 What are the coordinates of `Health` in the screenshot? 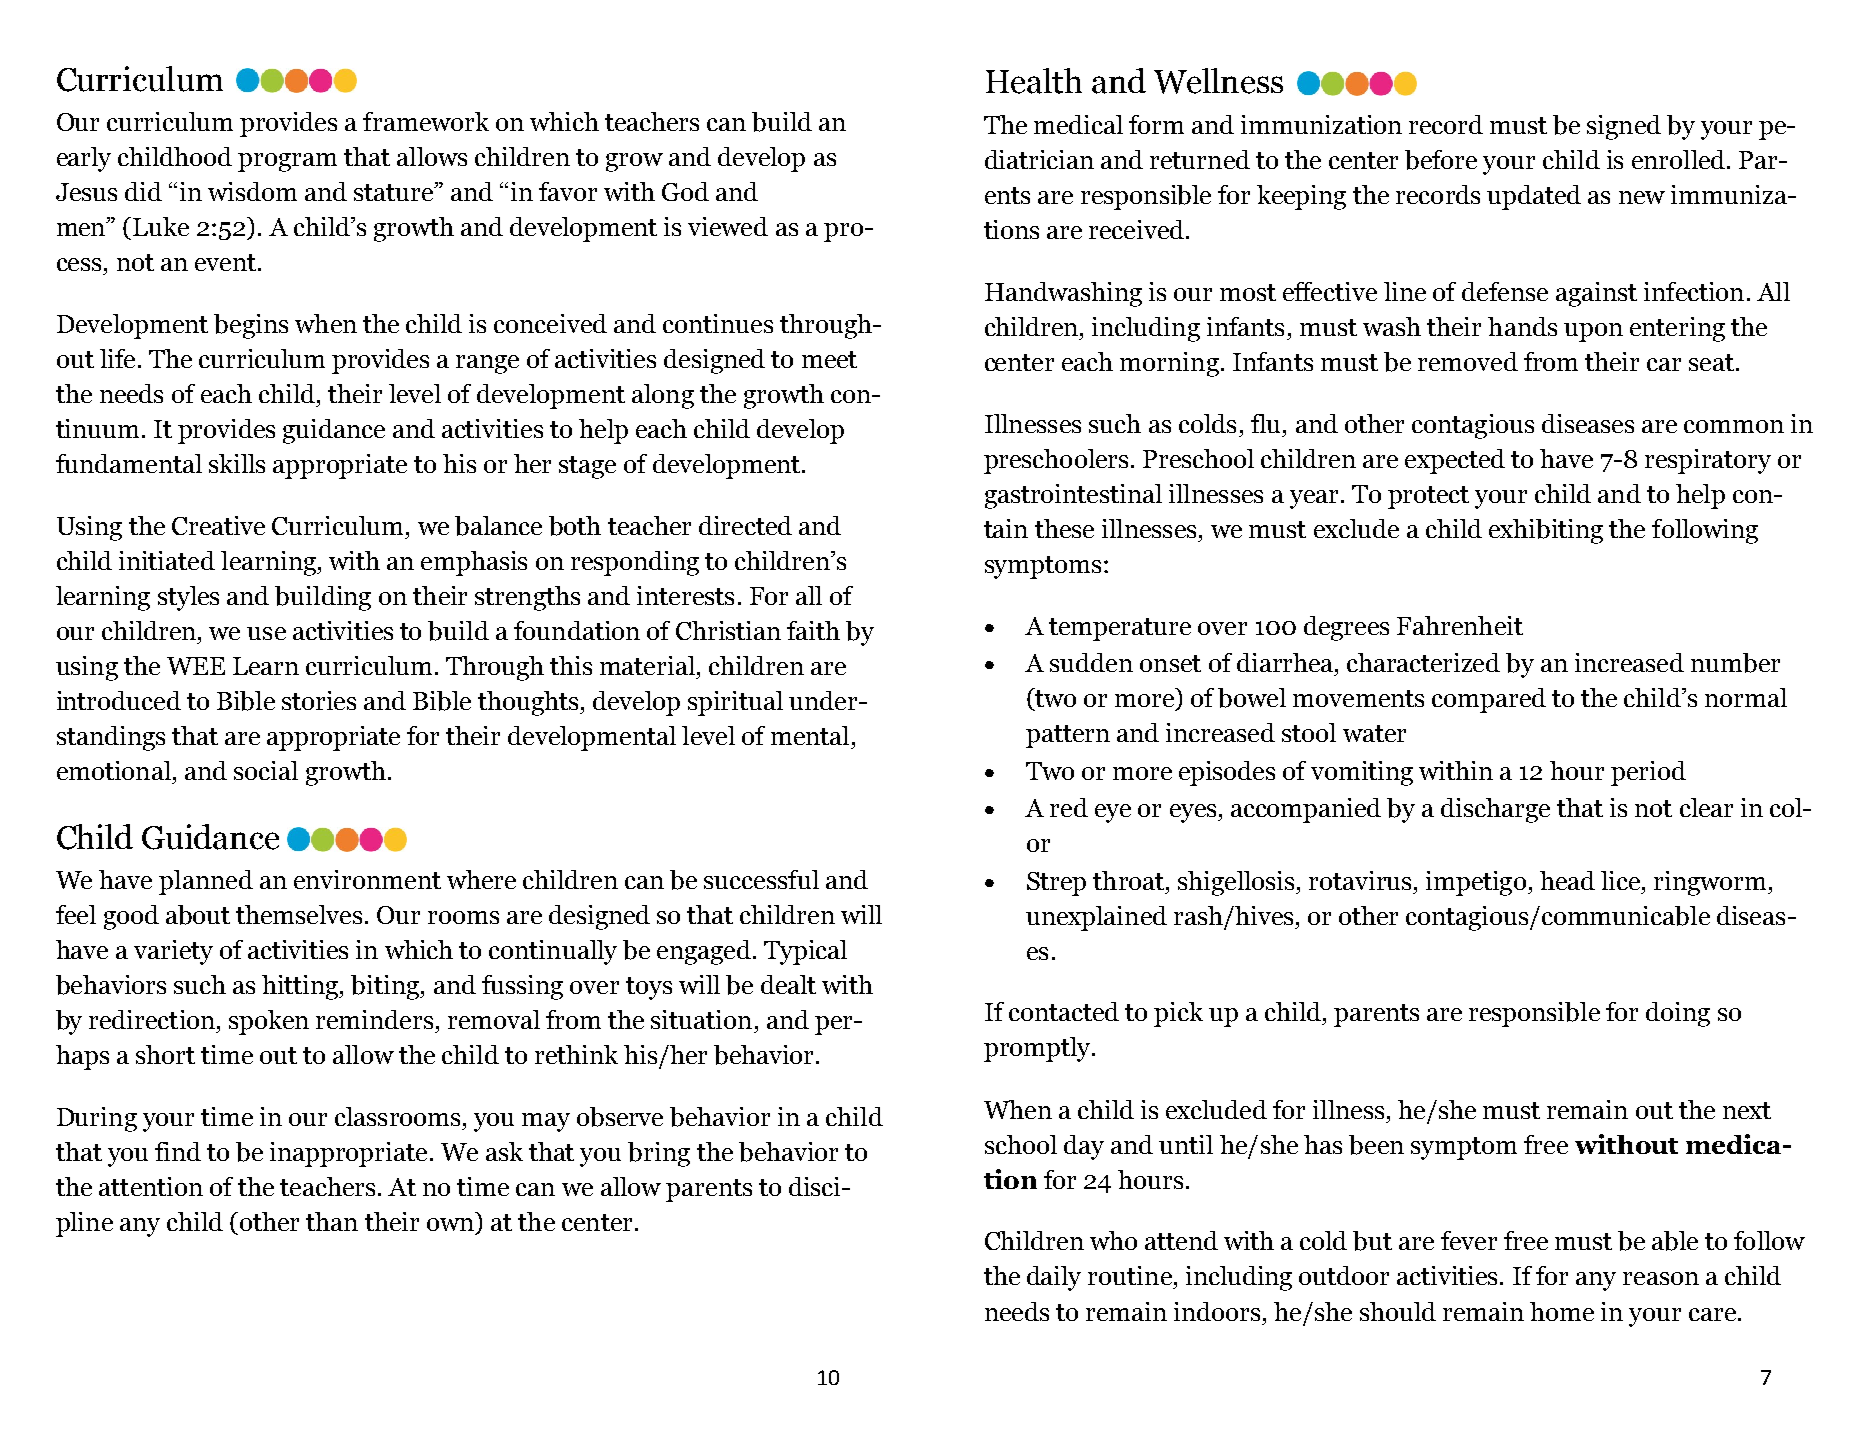 It's located at (1034, 81).
